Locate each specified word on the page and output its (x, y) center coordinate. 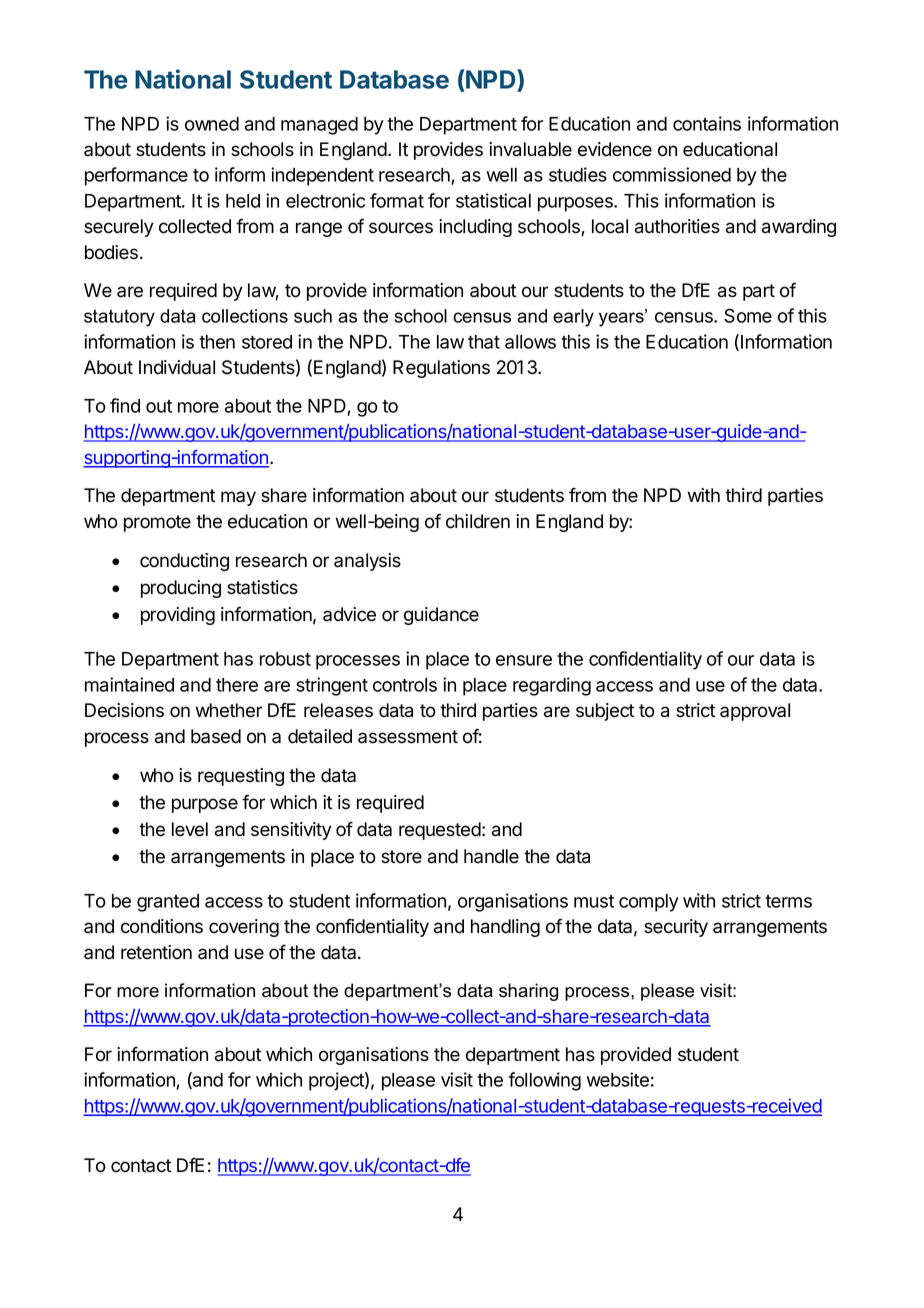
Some (748, 315)
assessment (408, 737)
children (478, 521)
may (238, 498)
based (216, 736)
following (544, 1081)
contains (707, 123)
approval (755, 712)
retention (156, 952)
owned (212, 124)
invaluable (530, 149)
